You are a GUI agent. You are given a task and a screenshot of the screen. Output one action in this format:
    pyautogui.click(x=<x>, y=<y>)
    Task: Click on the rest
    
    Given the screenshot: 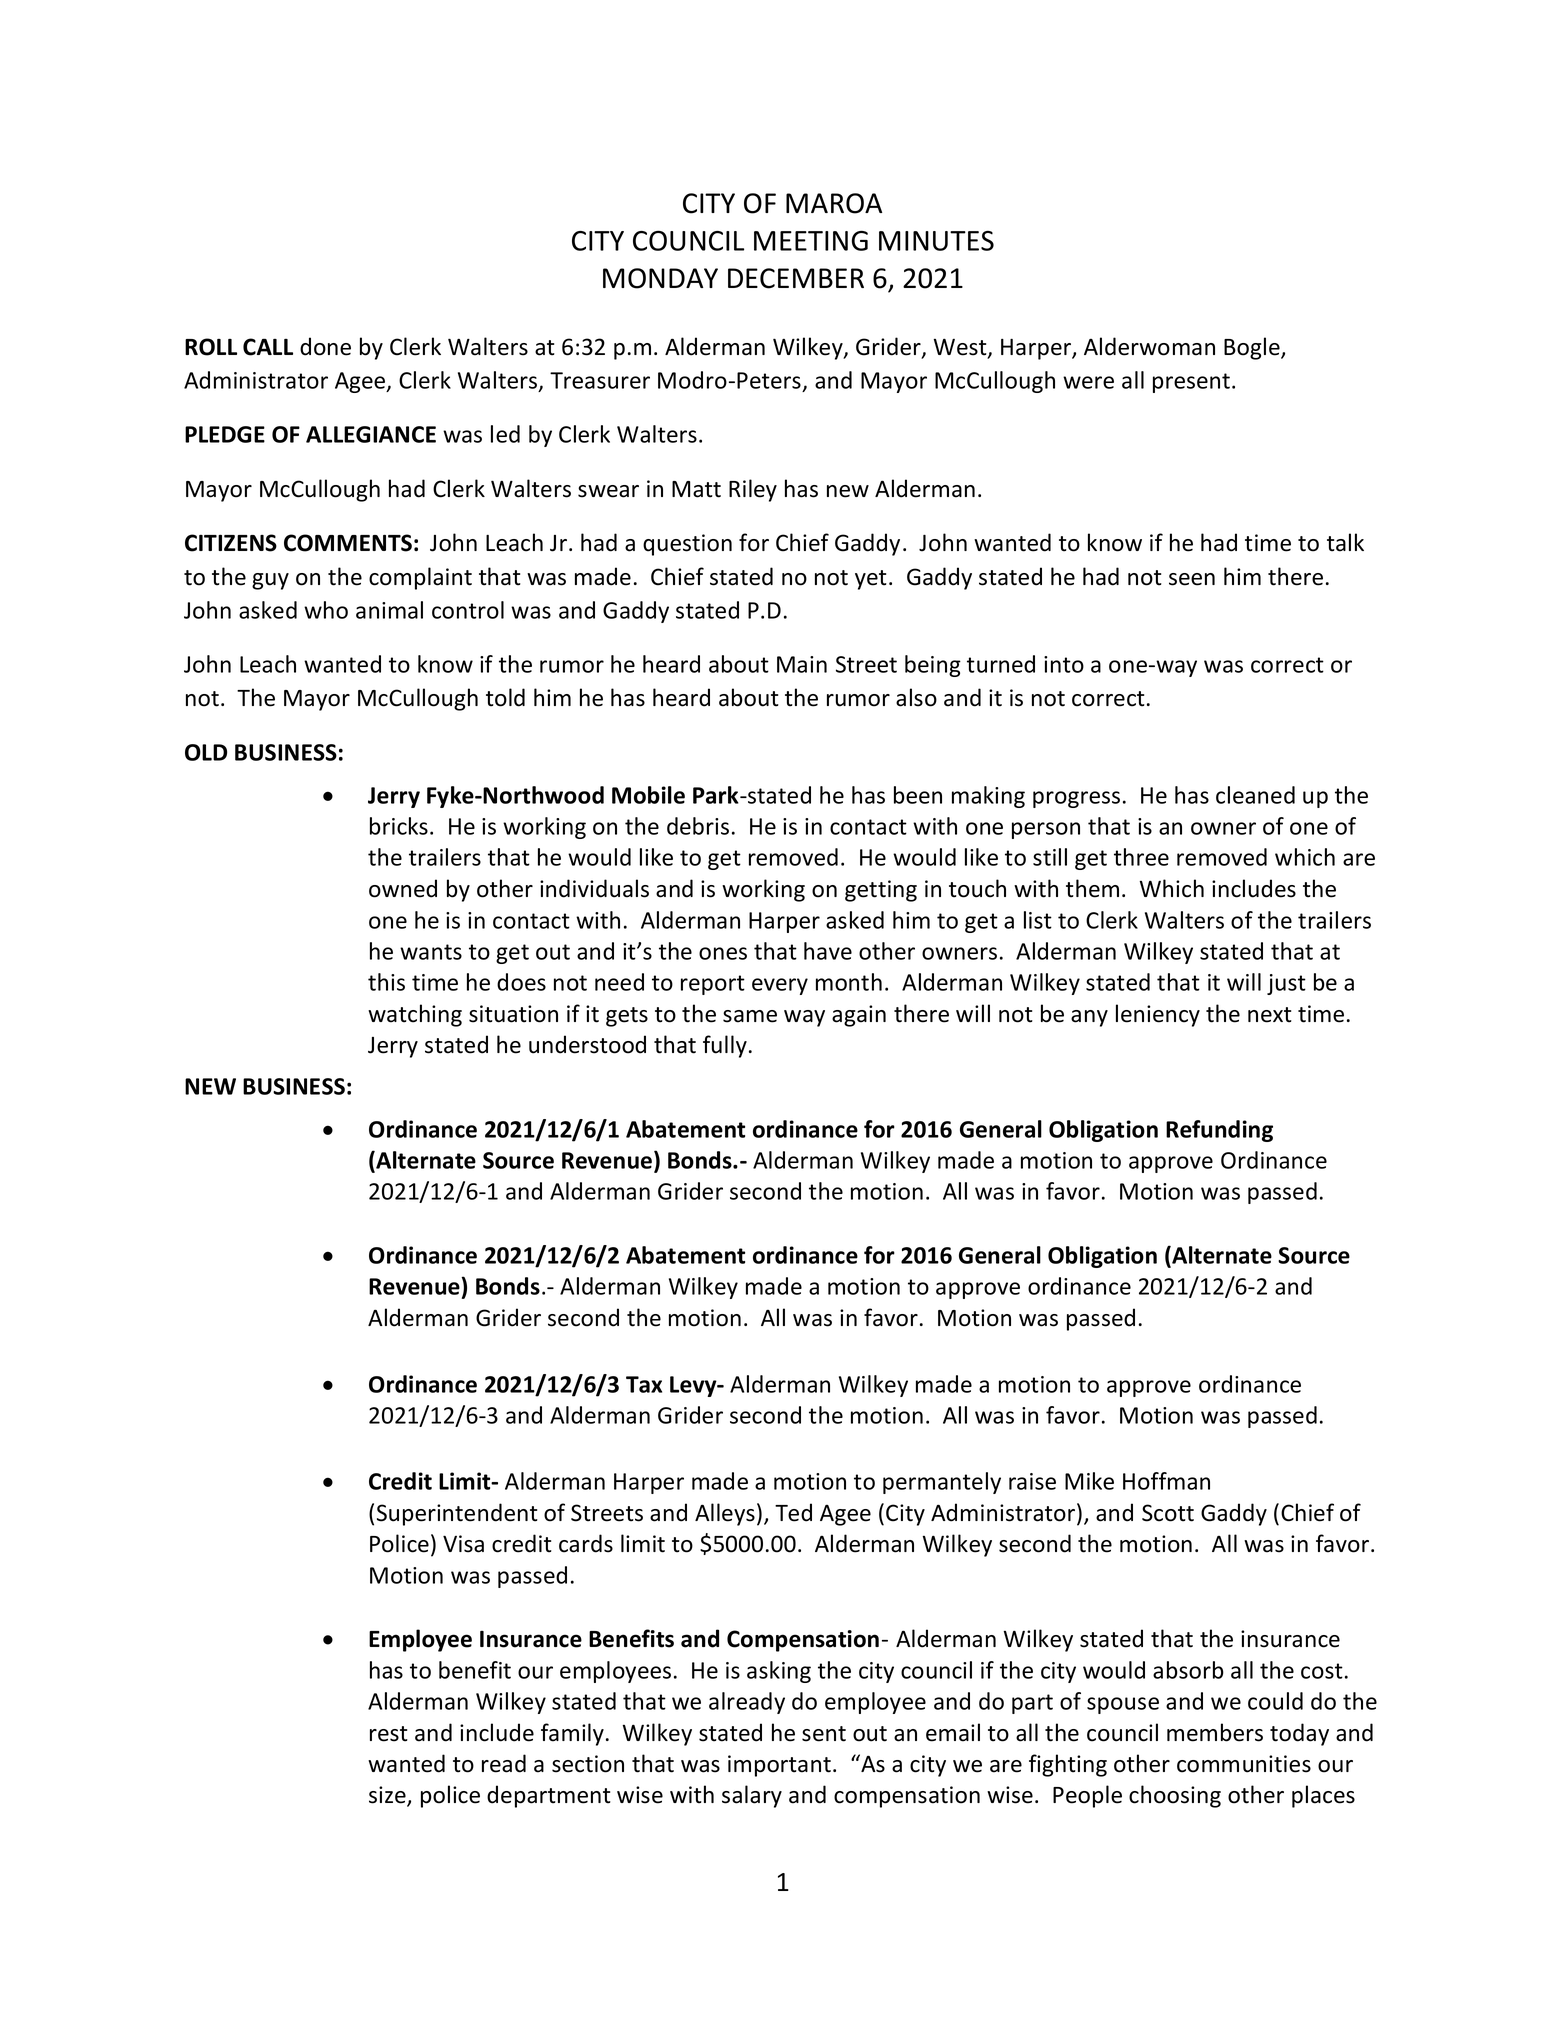 What is the action you would take?
    pyautogui.click(x=389, y=1734)
